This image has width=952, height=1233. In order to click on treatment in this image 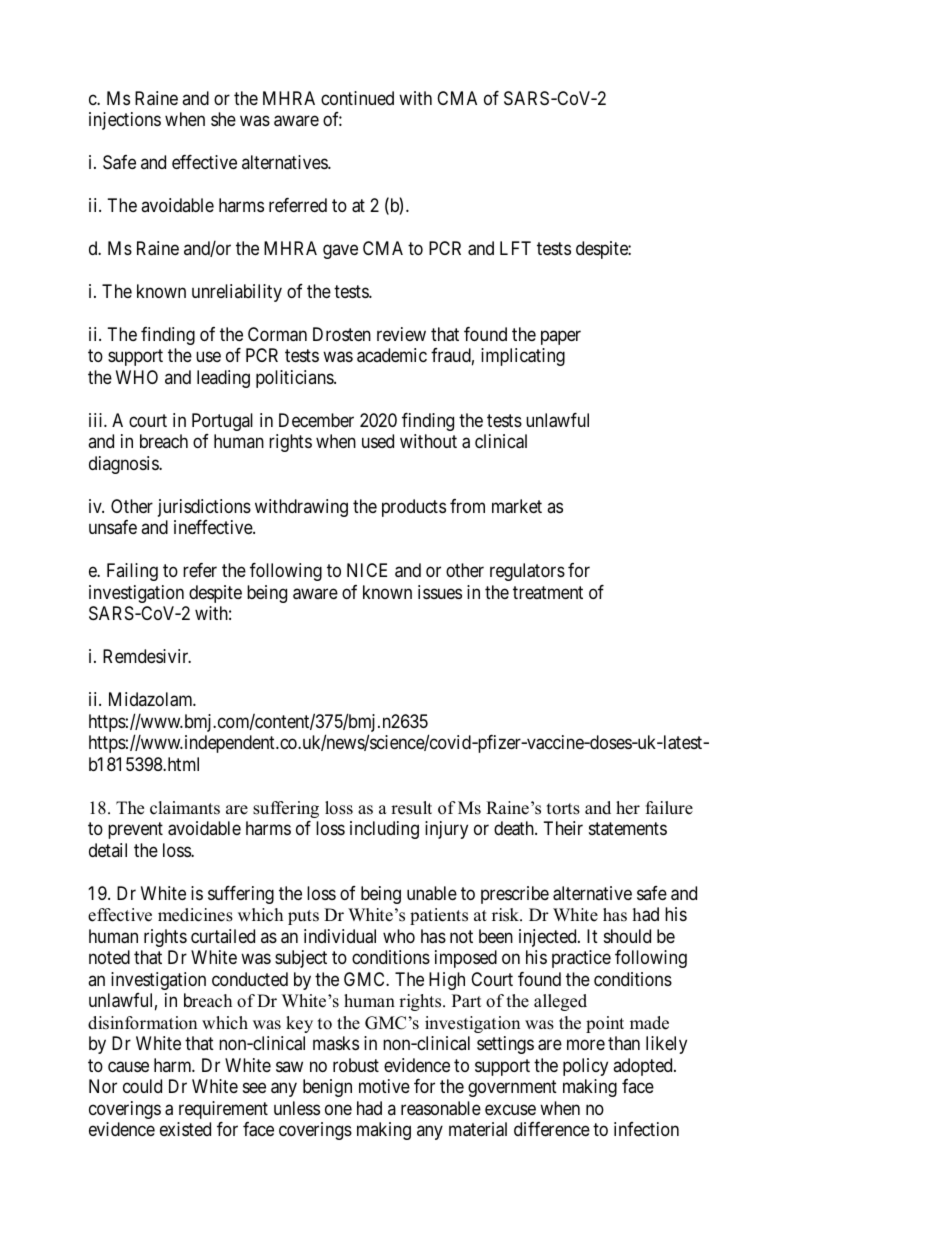, I will do `click(548, 592)`.
